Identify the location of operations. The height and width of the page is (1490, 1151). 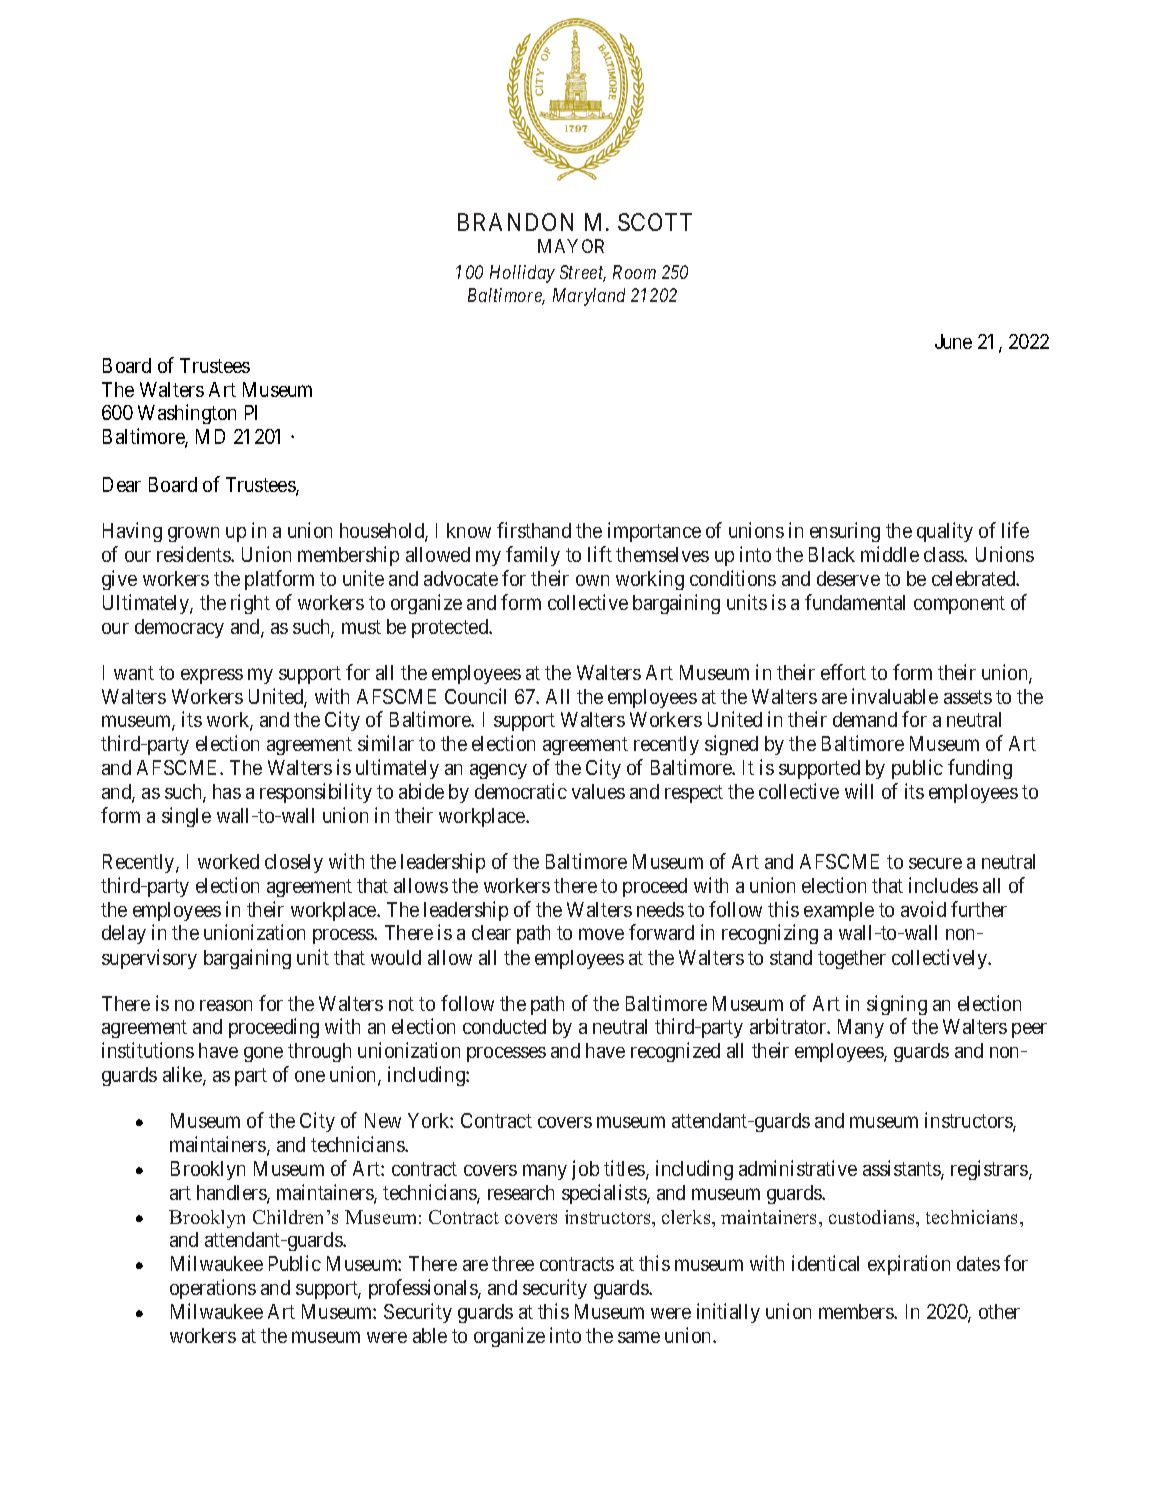
(213, 1289).
